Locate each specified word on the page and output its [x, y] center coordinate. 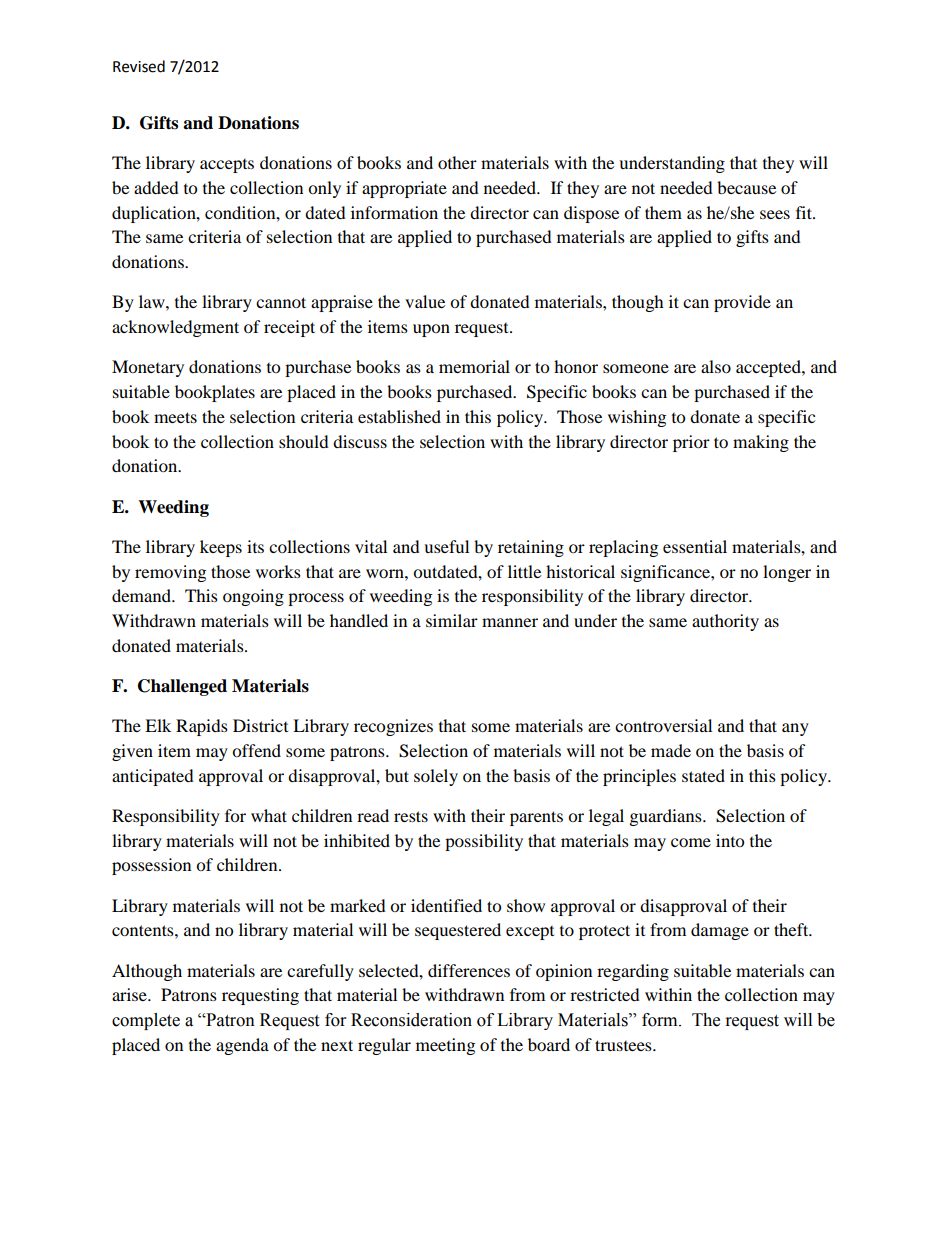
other [457, 162]
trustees [624, 1045]
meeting [445, 1046]
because [746, 187]
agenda [242, 1046]
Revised [139, 66]
